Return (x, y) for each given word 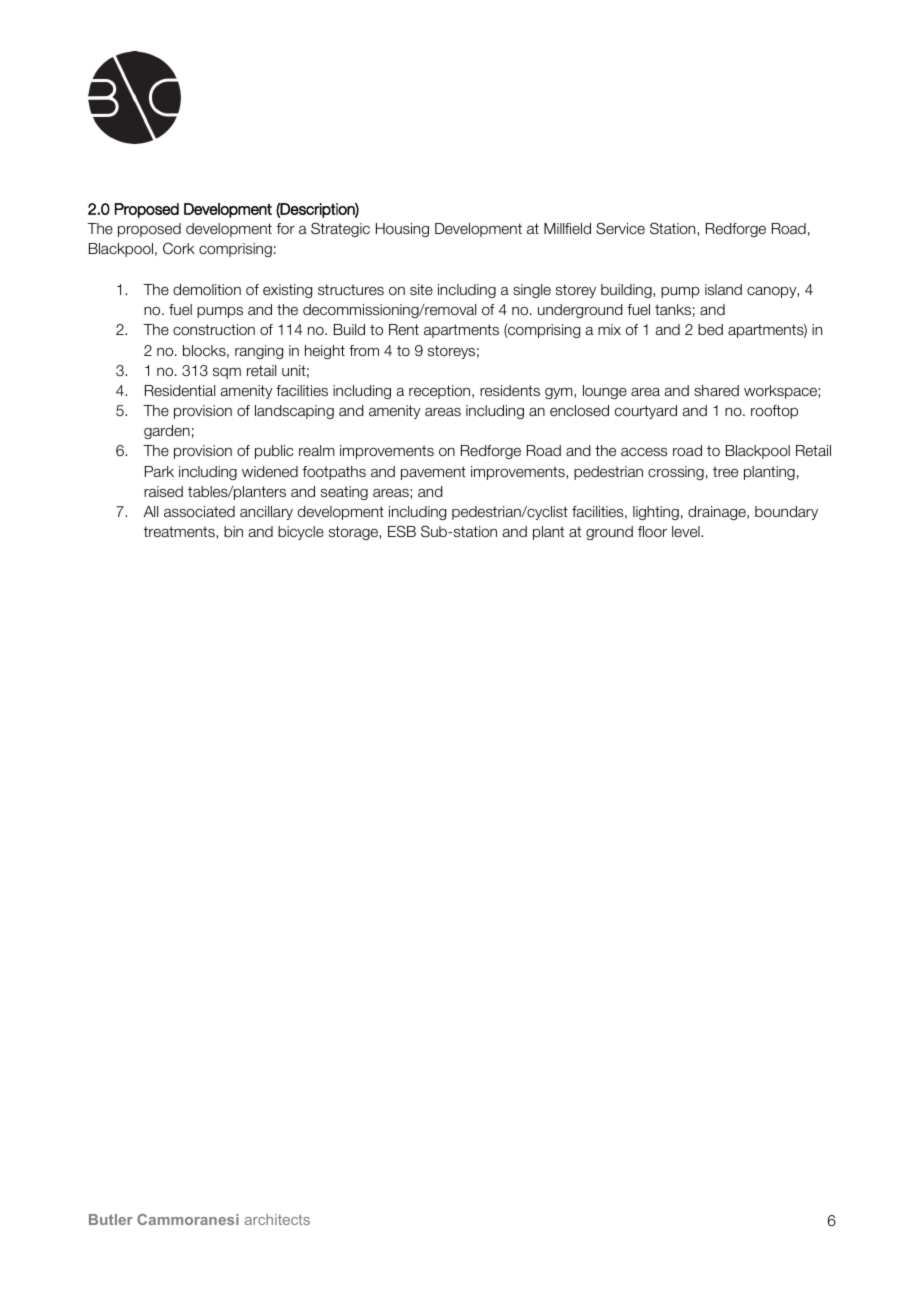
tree (725, 471)
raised (163, 491)
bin (233, 532)
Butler (111, 1219)
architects (277, 1219)
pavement (433, 473)
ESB (402, 531)
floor (652, 531)
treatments (180, 532)
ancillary (266, 513)
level (687, 531)
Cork (179, 248)
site (421, 289)
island (723, 289)
